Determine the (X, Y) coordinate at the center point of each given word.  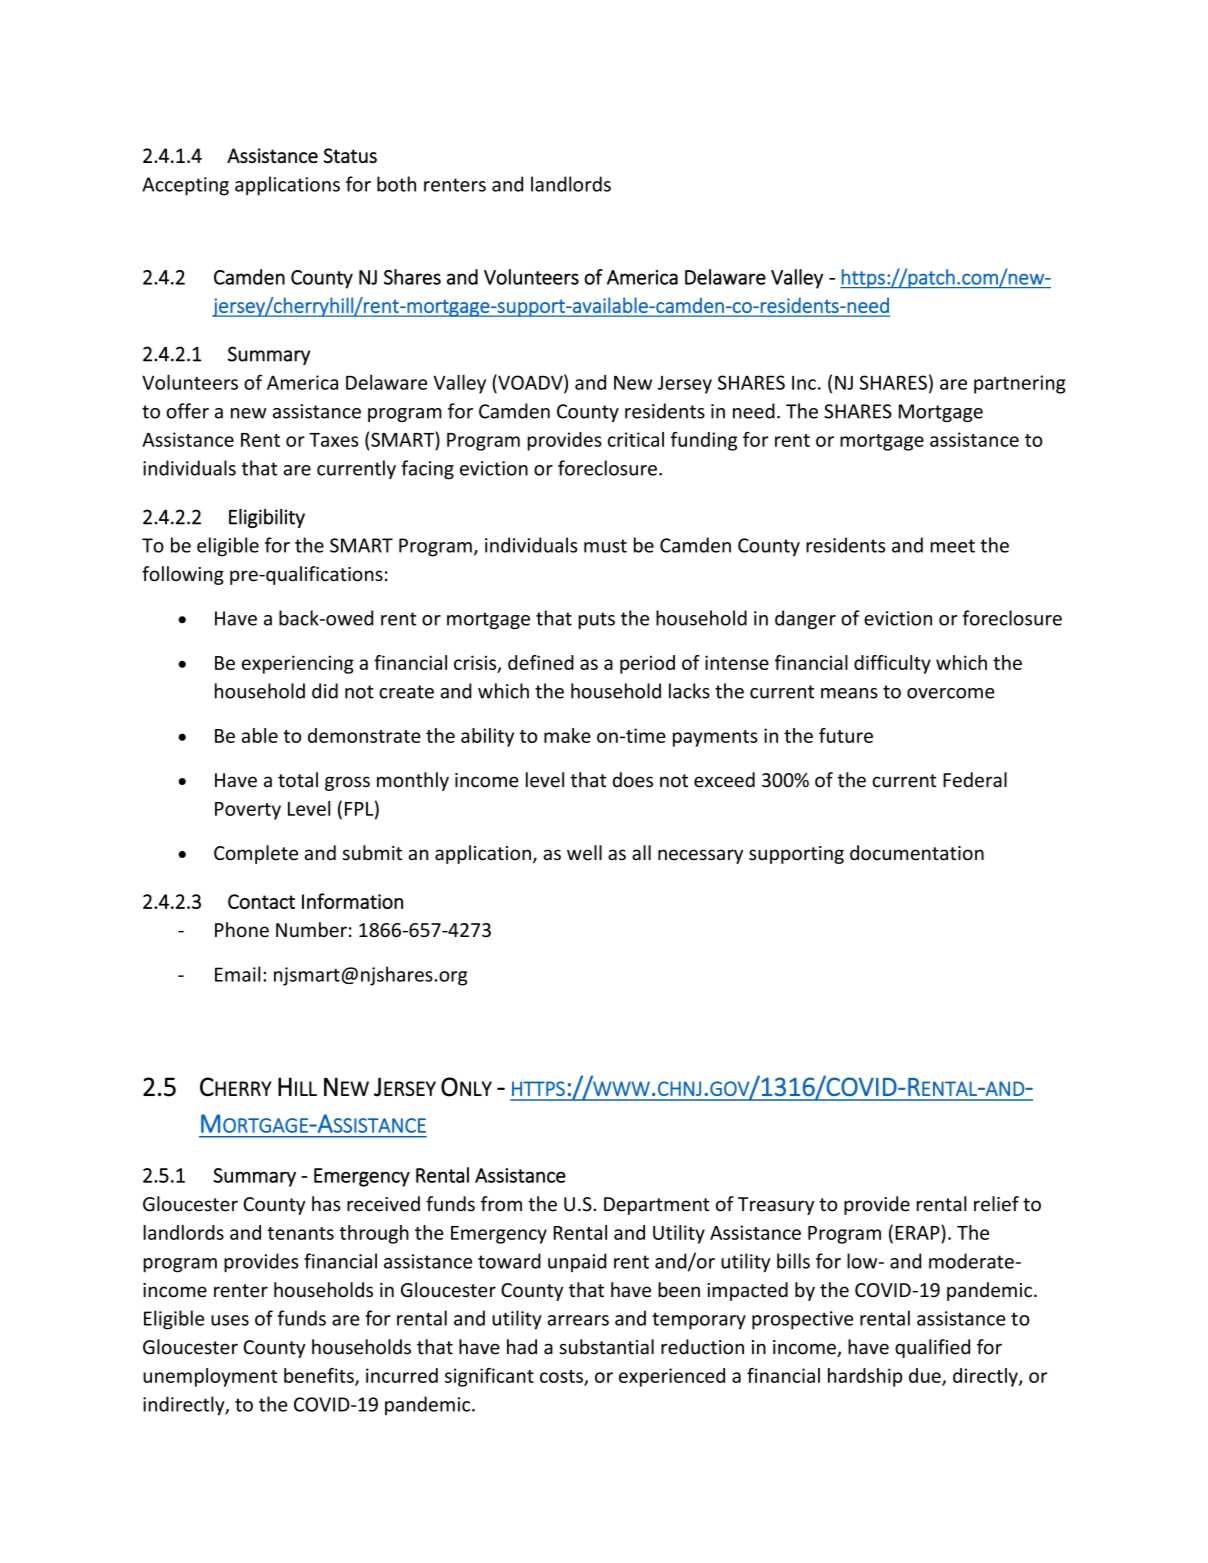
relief (996, 1204)
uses (230, 1320)
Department (657, 1206)
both (396, 184)
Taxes (333, 440)
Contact (261, 901)
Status (350, 155)
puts (596, 620)
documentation (917, 853)
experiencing (298, 664)
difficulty (892, 664)
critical (636, 439)
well (584, 853)
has (326, 1204)
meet (952, 546)
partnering (1020, 384)
